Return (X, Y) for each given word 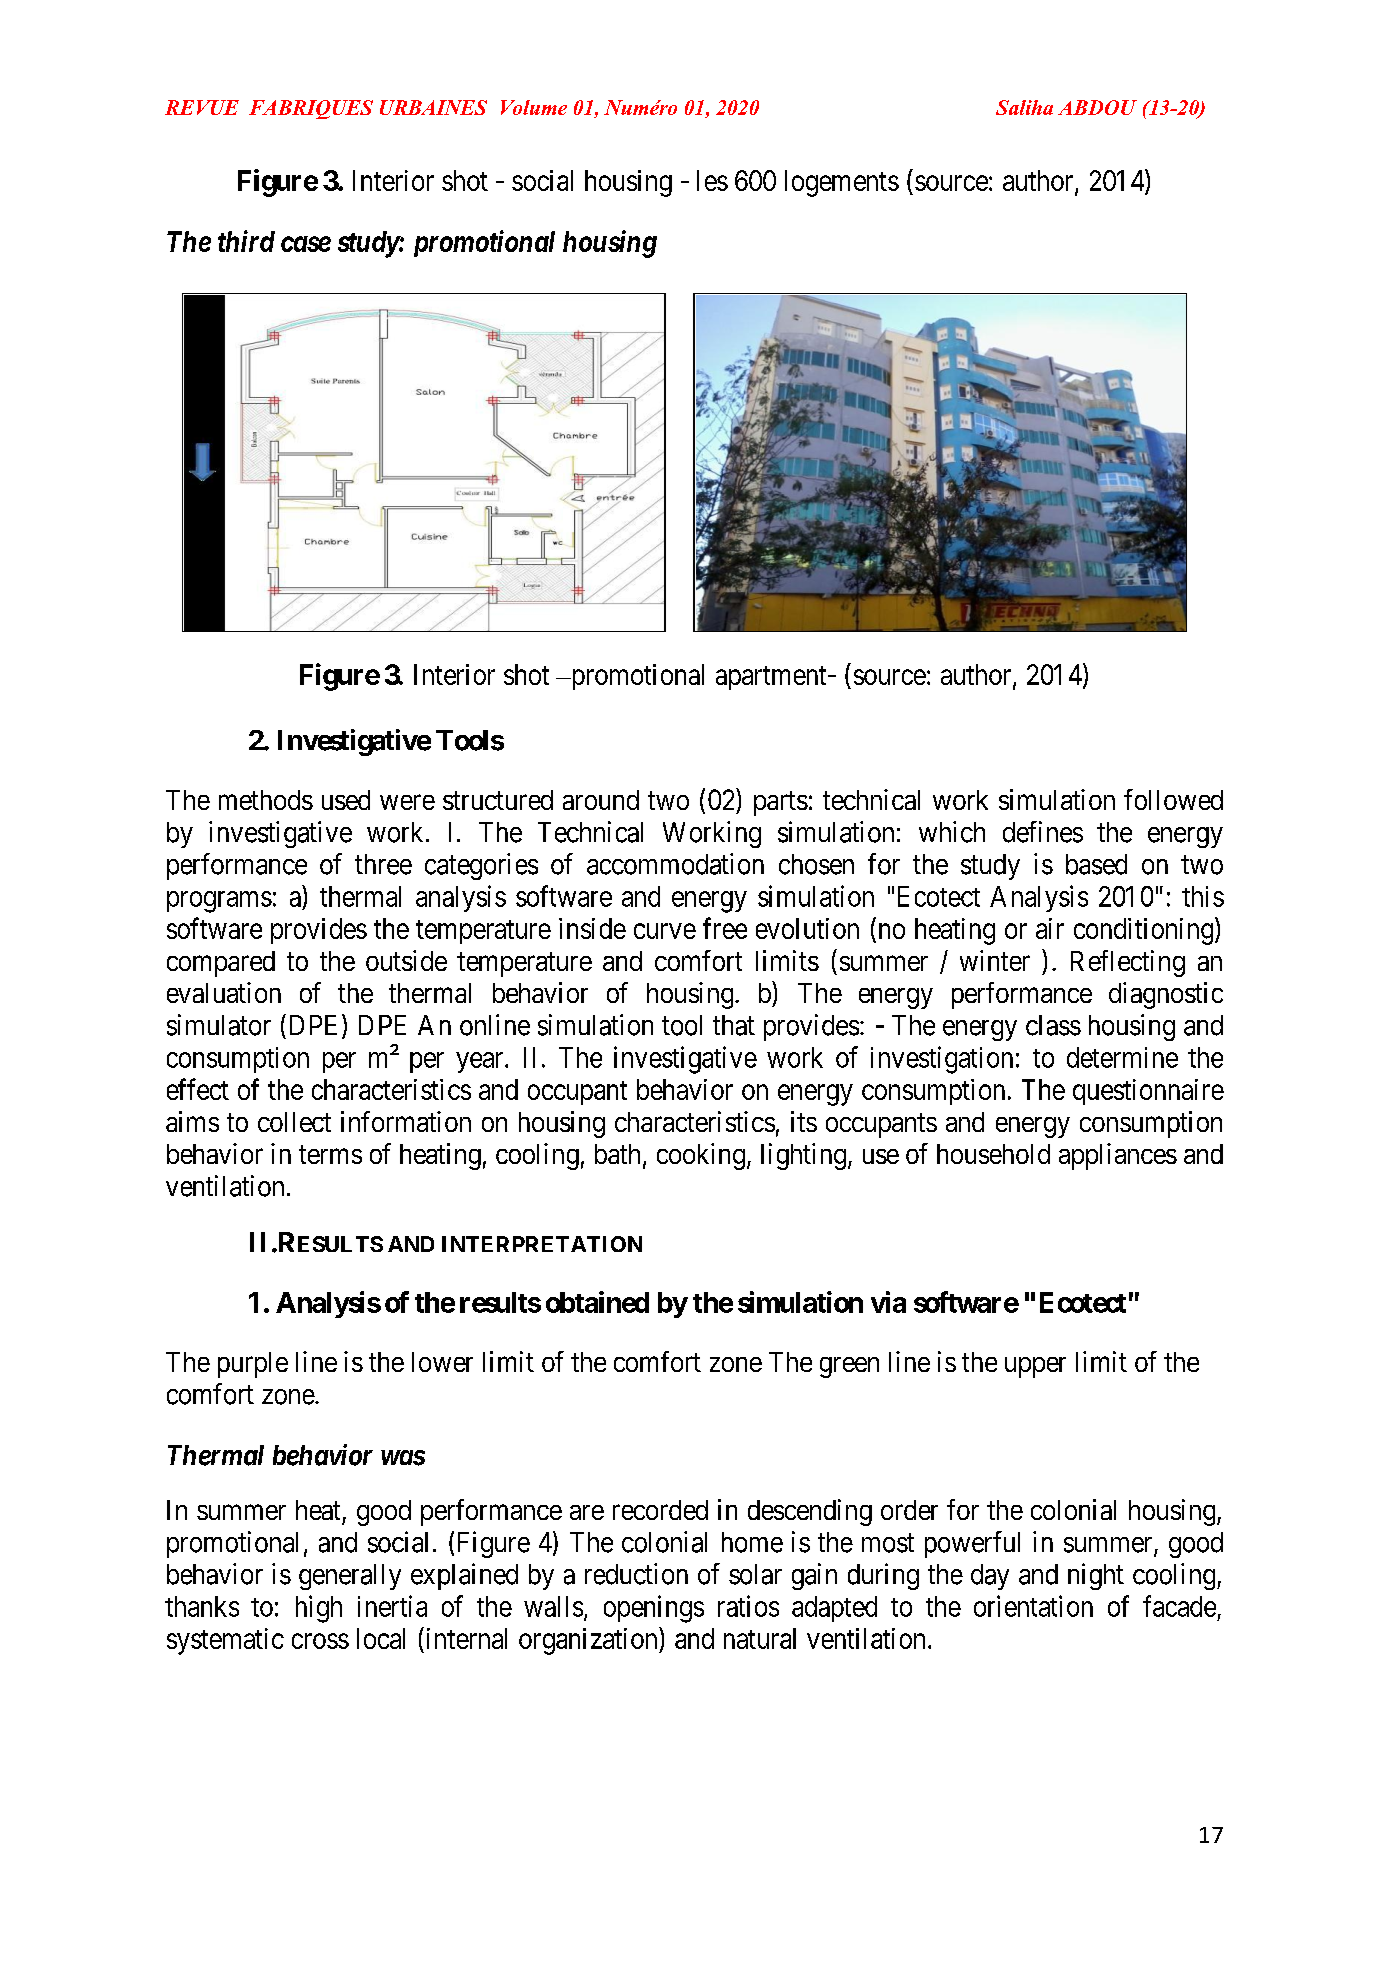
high (319, 1609)
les (712, 180)
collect (294, 1122)
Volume (534, 107)
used (346, 800)
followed (1173, 799)
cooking (701, 1156)
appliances (1118, 1156)
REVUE (202, 107)
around (601, 800)
